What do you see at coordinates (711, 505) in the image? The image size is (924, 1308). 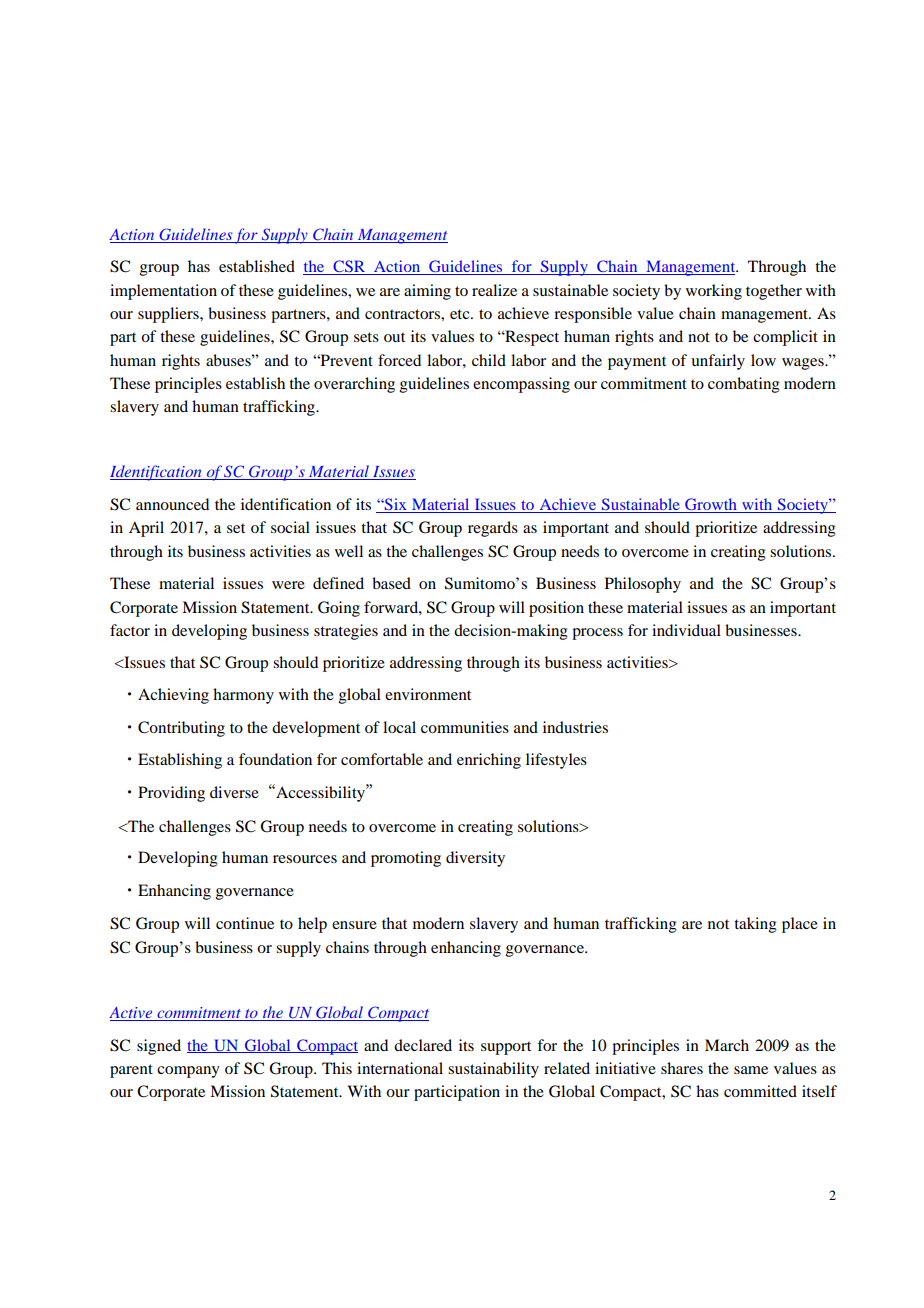 I see `Growth` at bounding box center [711, 505].
